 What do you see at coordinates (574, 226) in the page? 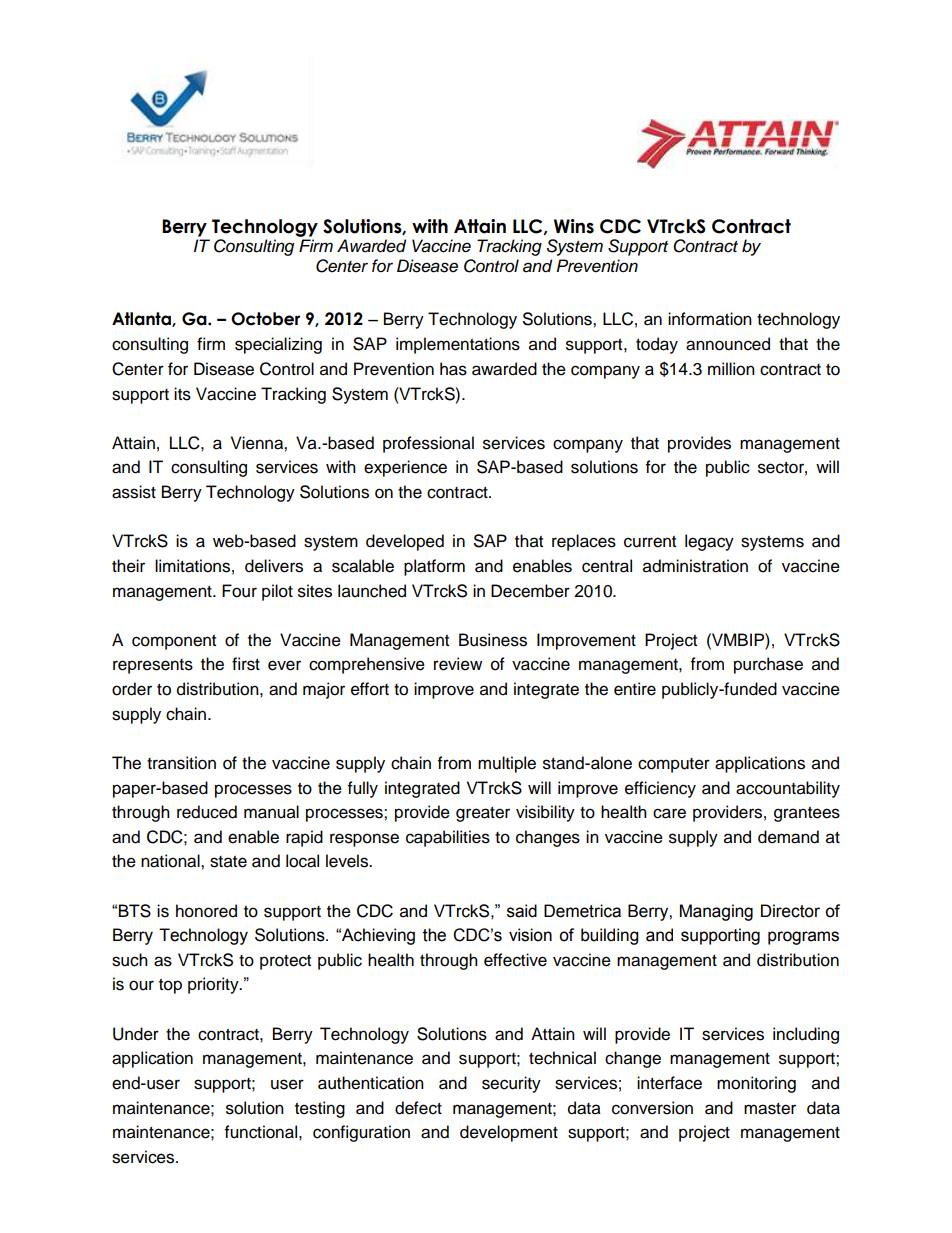
I see `Wins` at bounding box center [574, 226].
